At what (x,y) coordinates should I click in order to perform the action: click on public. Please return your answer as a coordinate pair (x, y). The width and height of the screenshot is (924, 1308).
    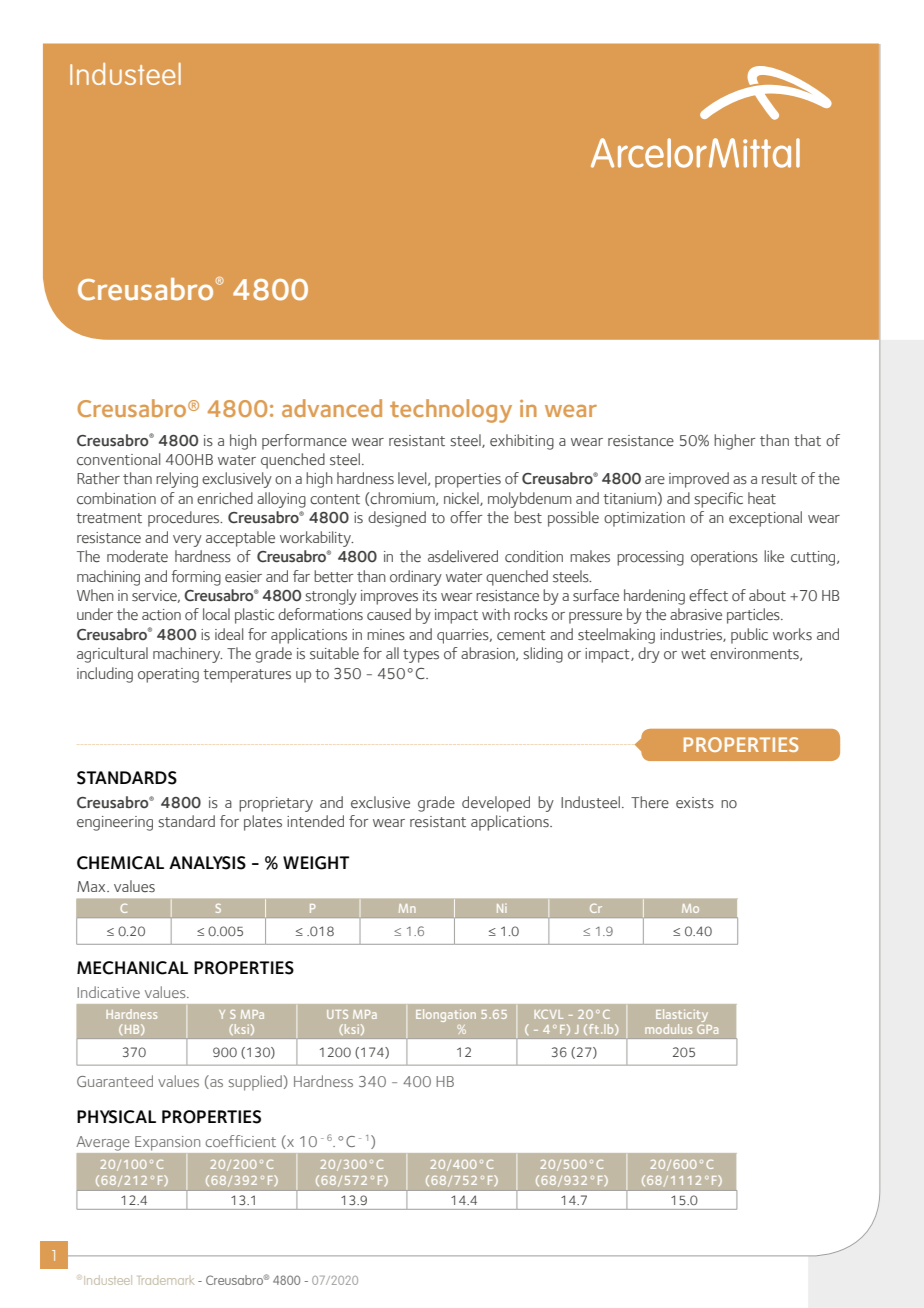
    Looking at the image, I should click on (749, 636).
